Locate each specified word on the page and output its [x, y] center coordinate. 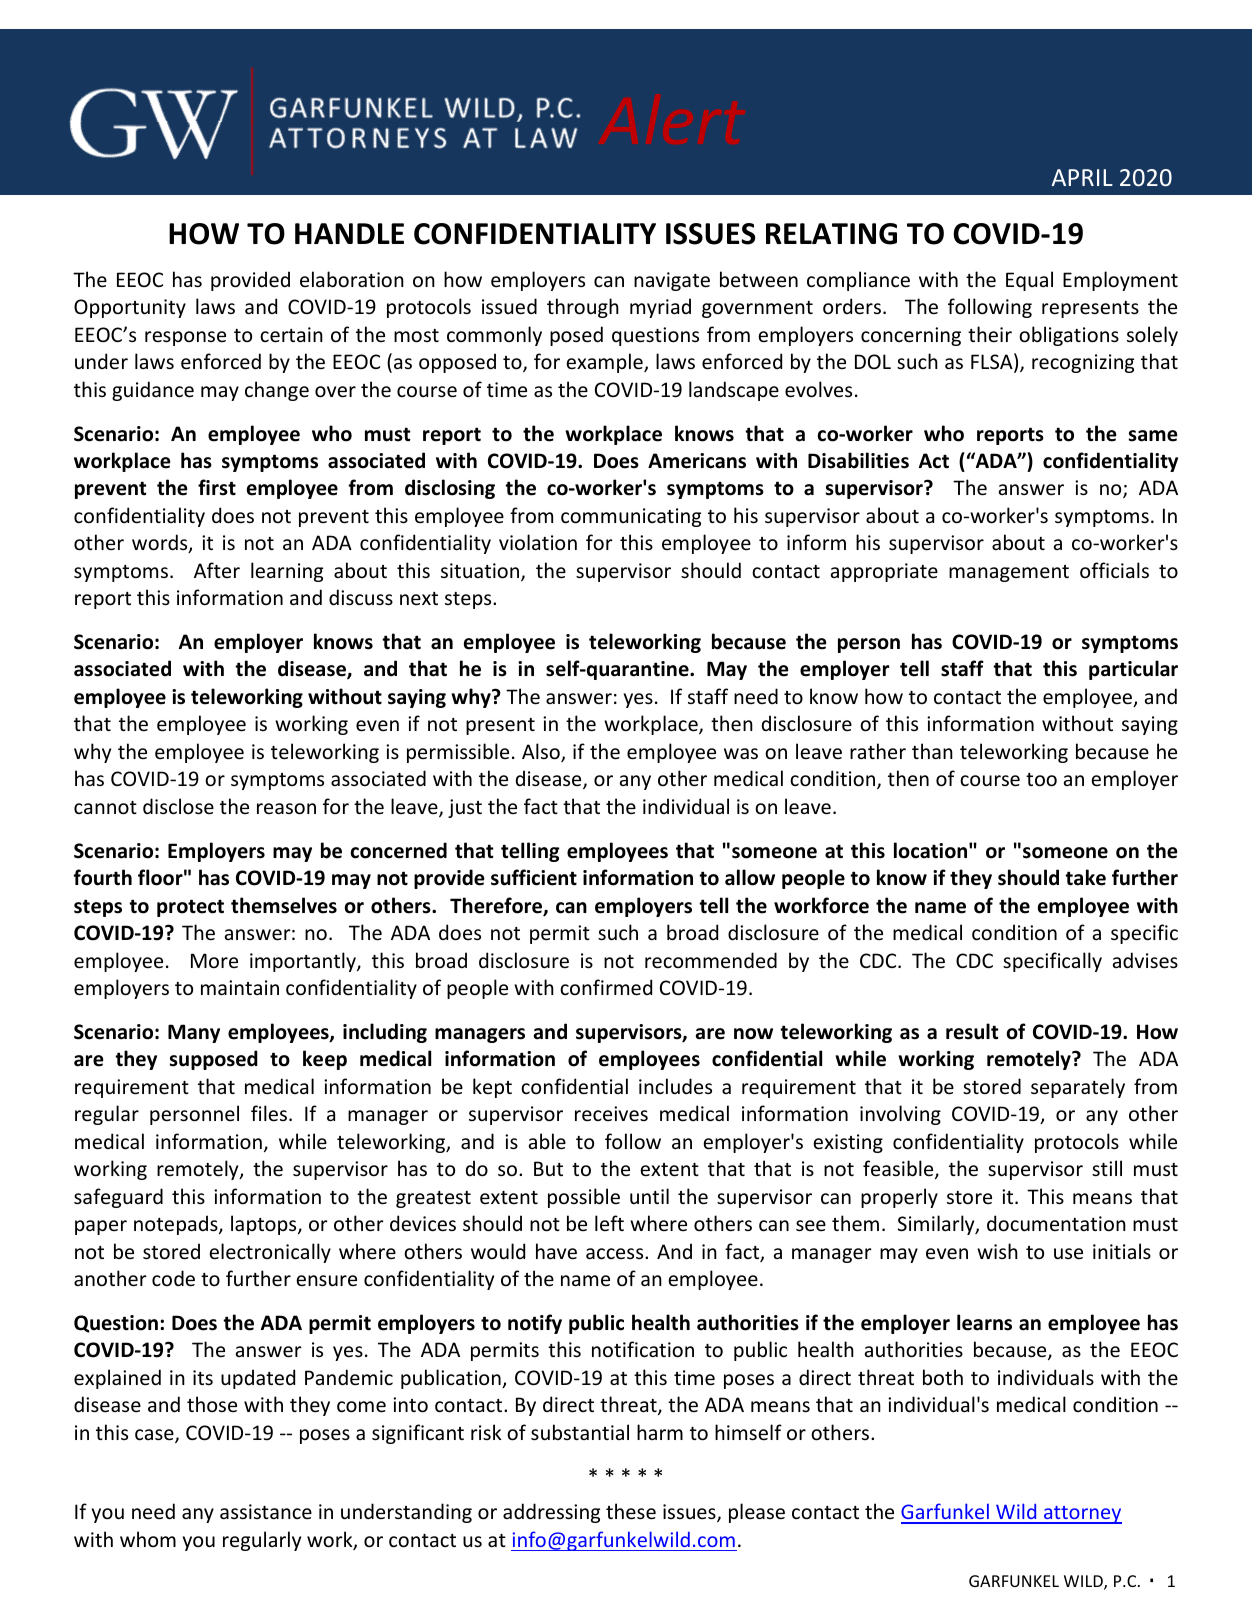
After [217, 570]
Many [194, 1033]
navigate [672, 281]
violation [538, 542]
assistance [266, 1512]
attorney [1082, 1515]
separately [1078, 1088]
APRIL [1082, 177]
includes [675, 1086]
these [631, 1511]
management [1009, 573]
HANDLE [349, 233]
